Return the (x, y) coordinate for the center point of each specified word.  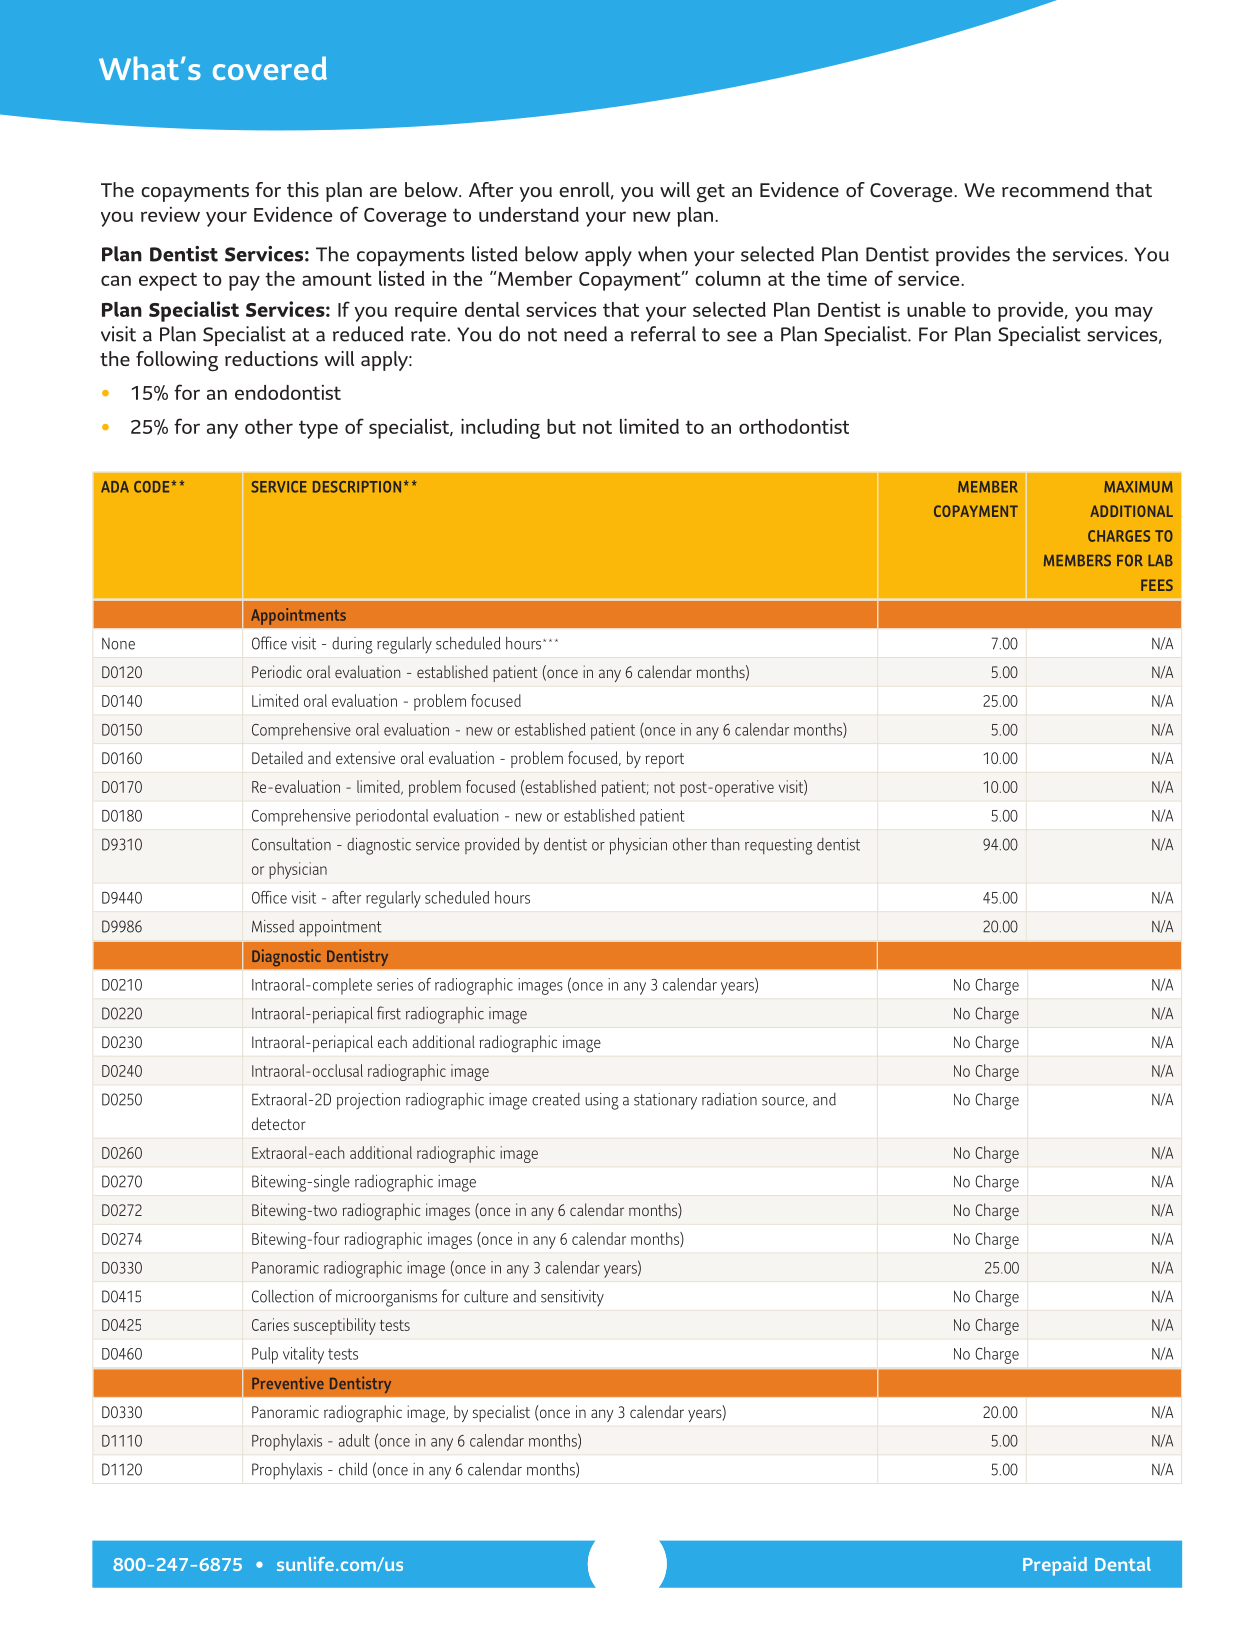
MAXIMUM (1138, 487)
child (353, 1469)
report (664, 760)
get (711, 193)
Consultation (291, 844)
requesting (779, 846)
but (561, 426)
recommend (1055, 189)
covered (270, 68)
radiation (729, 1099)
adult (354, 1440)
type (318, 429)
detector (279, 1123)
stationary (665, 1101)
